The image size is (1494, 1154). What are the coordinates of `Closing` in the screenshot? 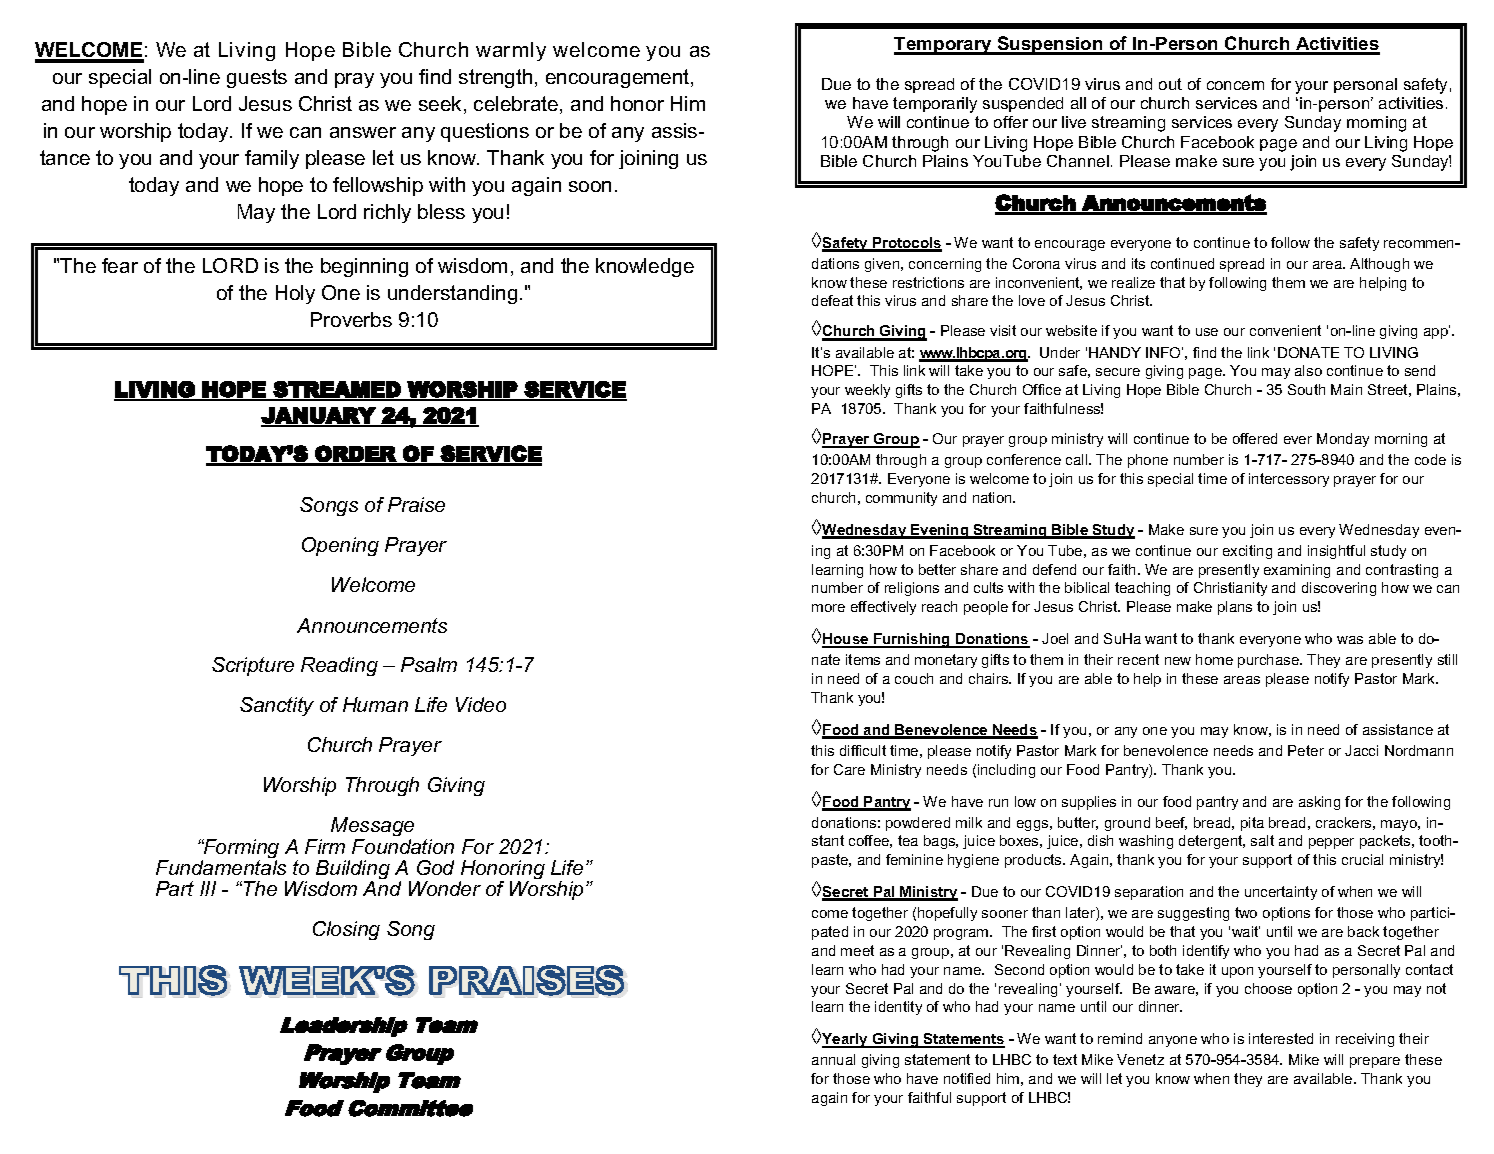 It's located at (346, 930).
